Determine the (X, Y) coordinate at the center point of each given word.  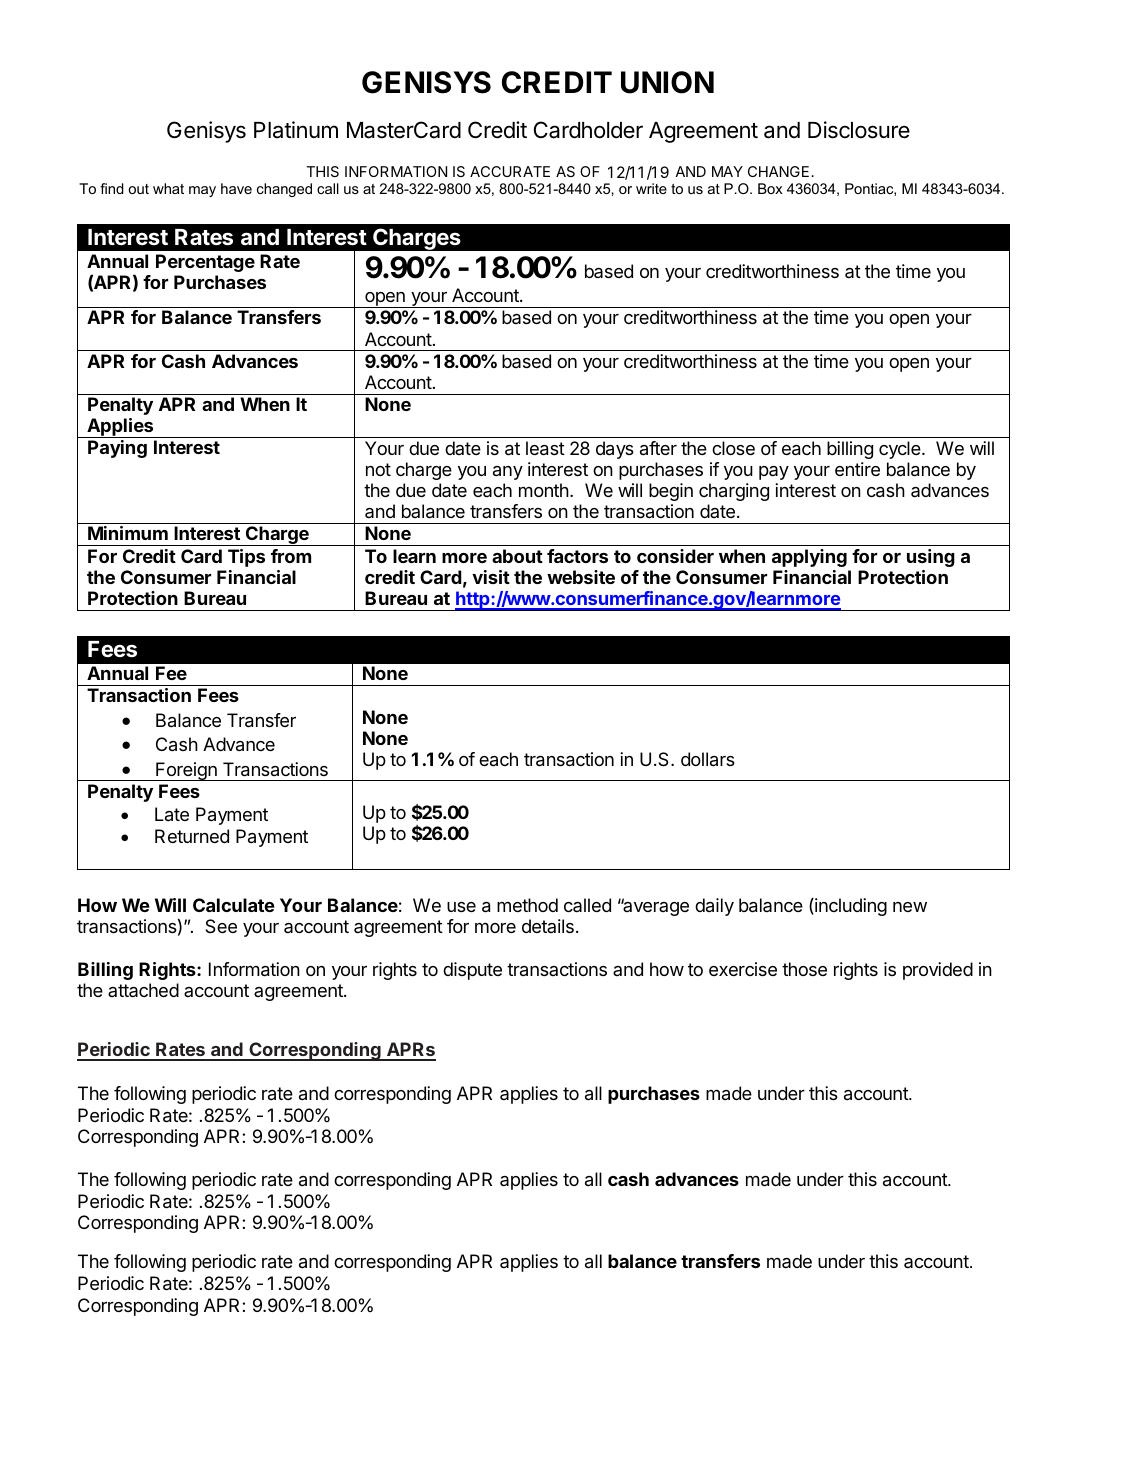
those (804, 969)
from (291, 556)
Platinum (296, 130)
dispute (472, 971)
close (733, 448)
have (236, 188)
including (850, 907)
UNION (667, 82)
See (221, 926)
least (545, 448)
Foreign (186, 771)
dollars (708, 759)
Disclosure (859, 130)
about (517, 556)
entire (857, 469)
